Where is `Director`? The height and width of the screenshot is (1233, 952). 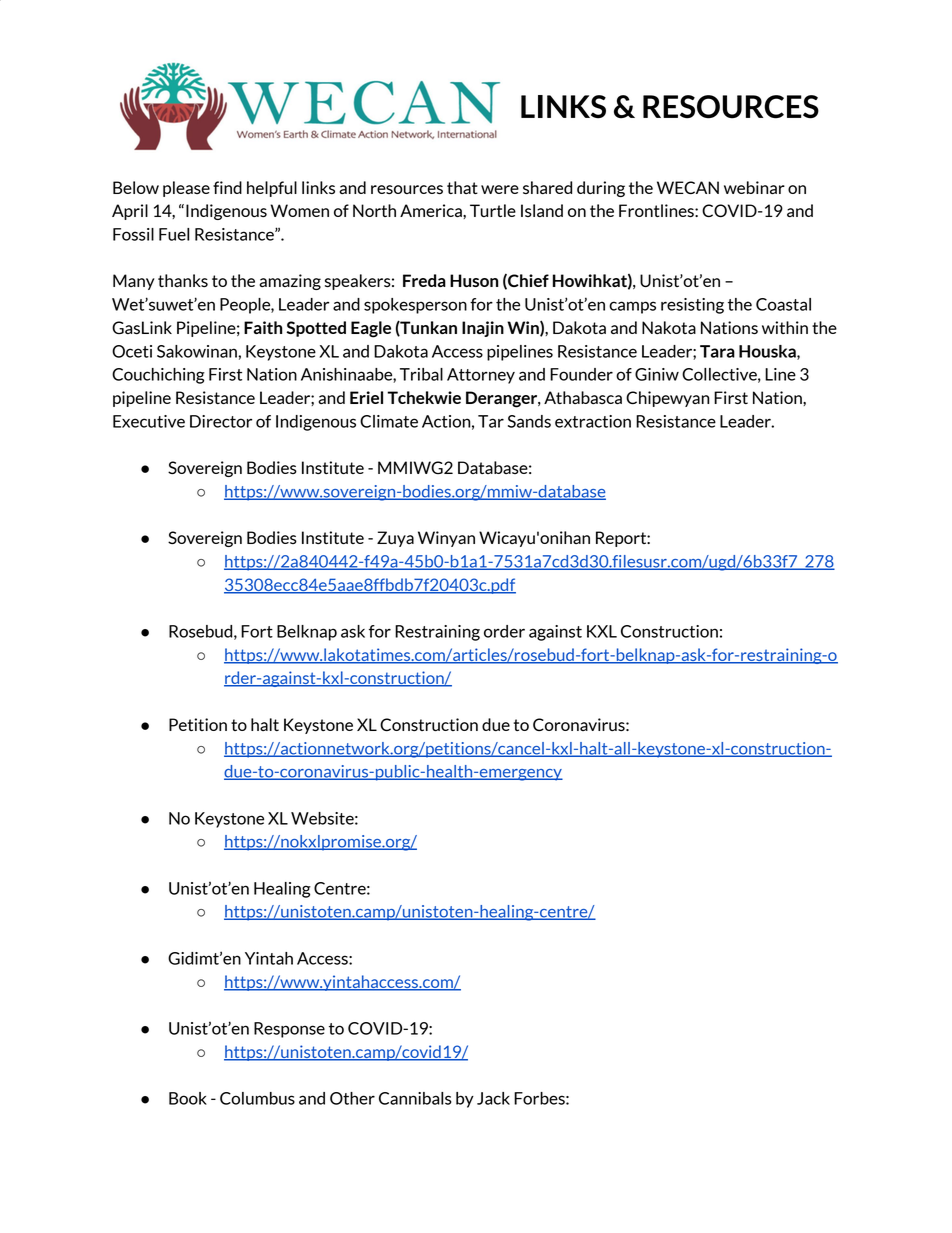
Director is located at coordinates (221, 421).
